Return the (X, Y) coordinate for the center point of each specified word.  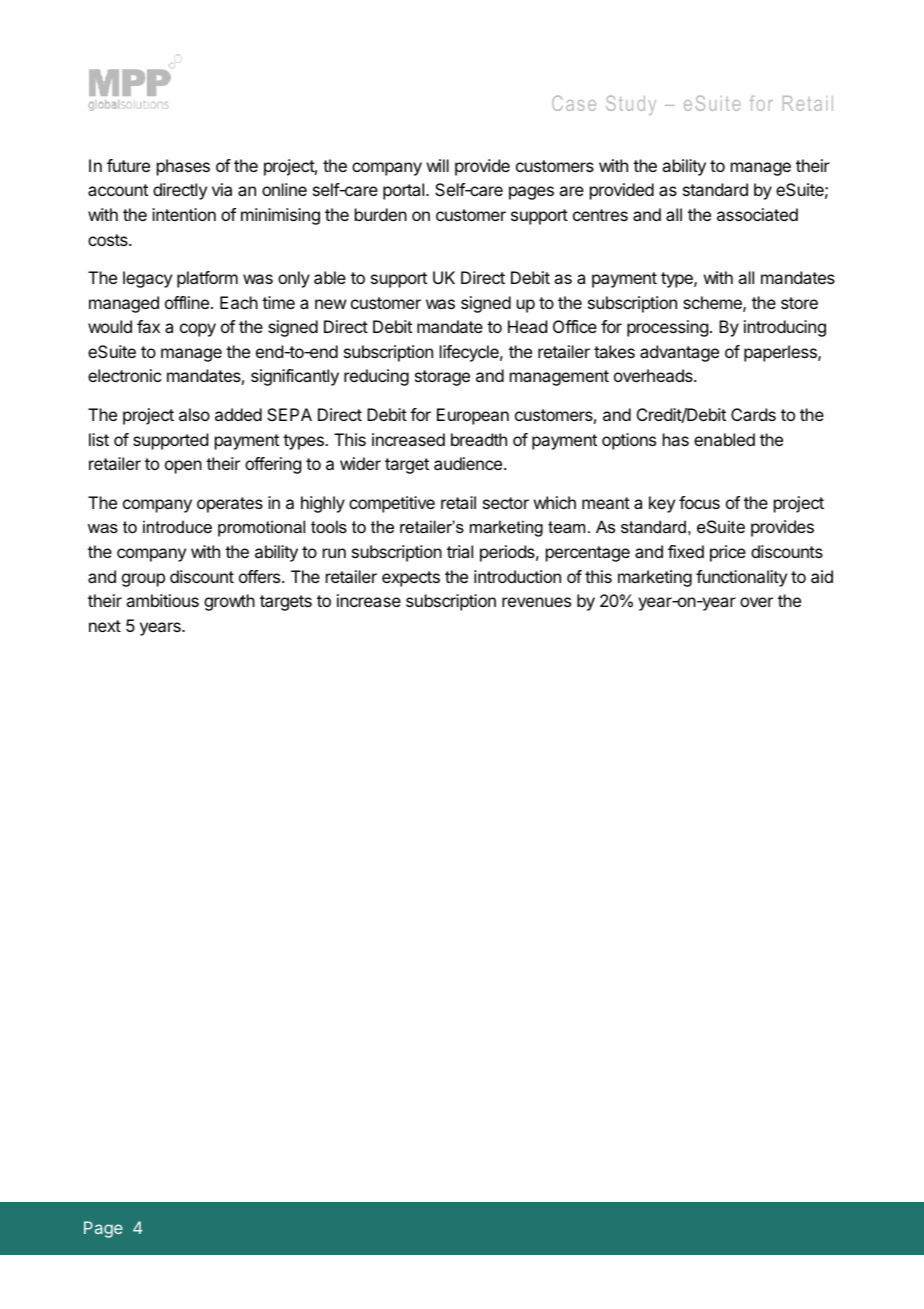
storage (442, 378)
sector (506, 503)
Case (574, 103)
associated (757, 214)
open (183, 467)
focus (699, 502)
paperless (781, 353)
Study (631, 105)
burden (381, 214)
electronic (124, 375)
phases (183, 167)
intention (184, 214)
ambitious (162, 600)
